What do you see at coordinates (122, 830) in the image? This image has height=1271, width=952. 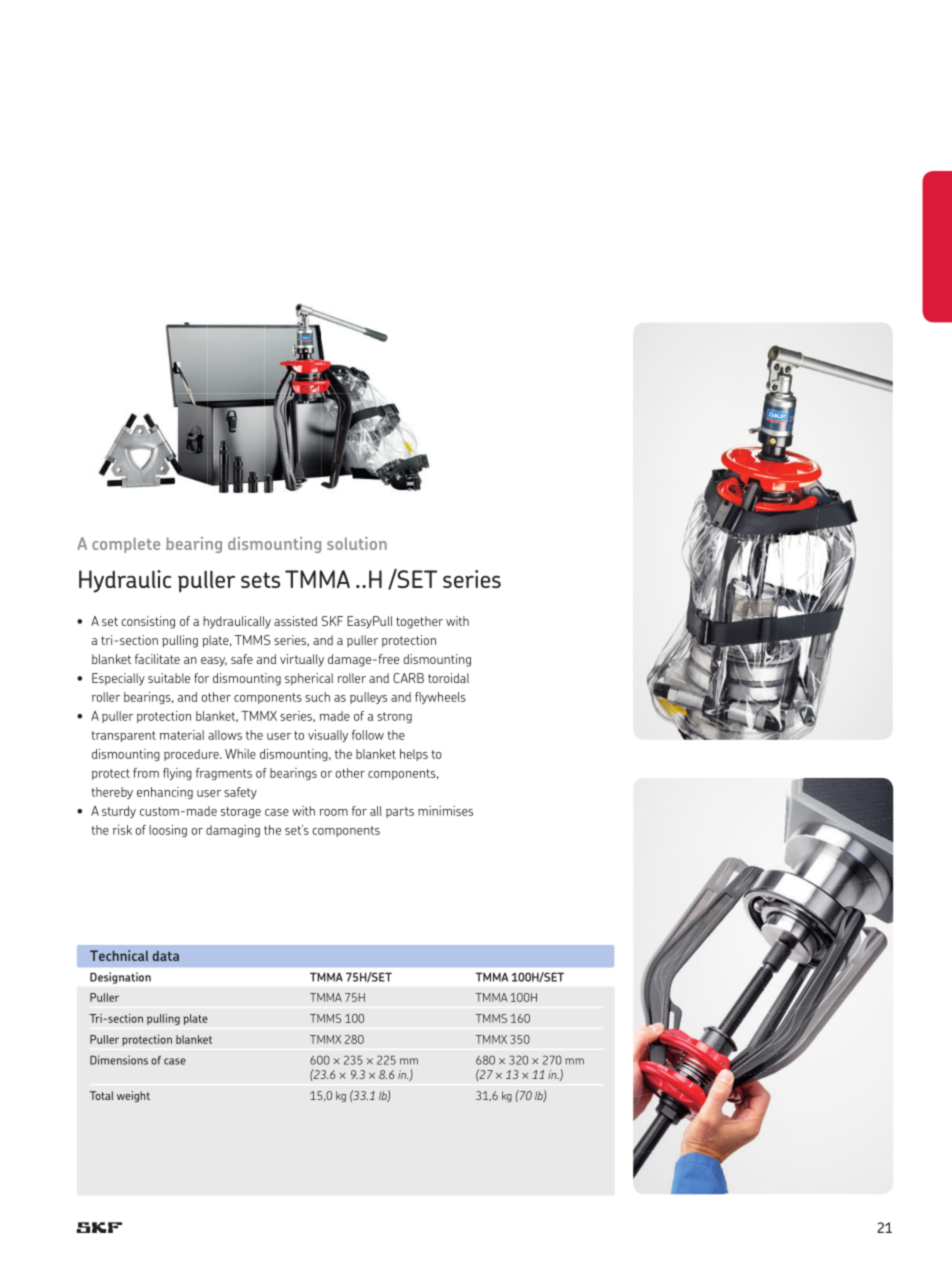 I see `risk` at bounding box center [122, 830].
